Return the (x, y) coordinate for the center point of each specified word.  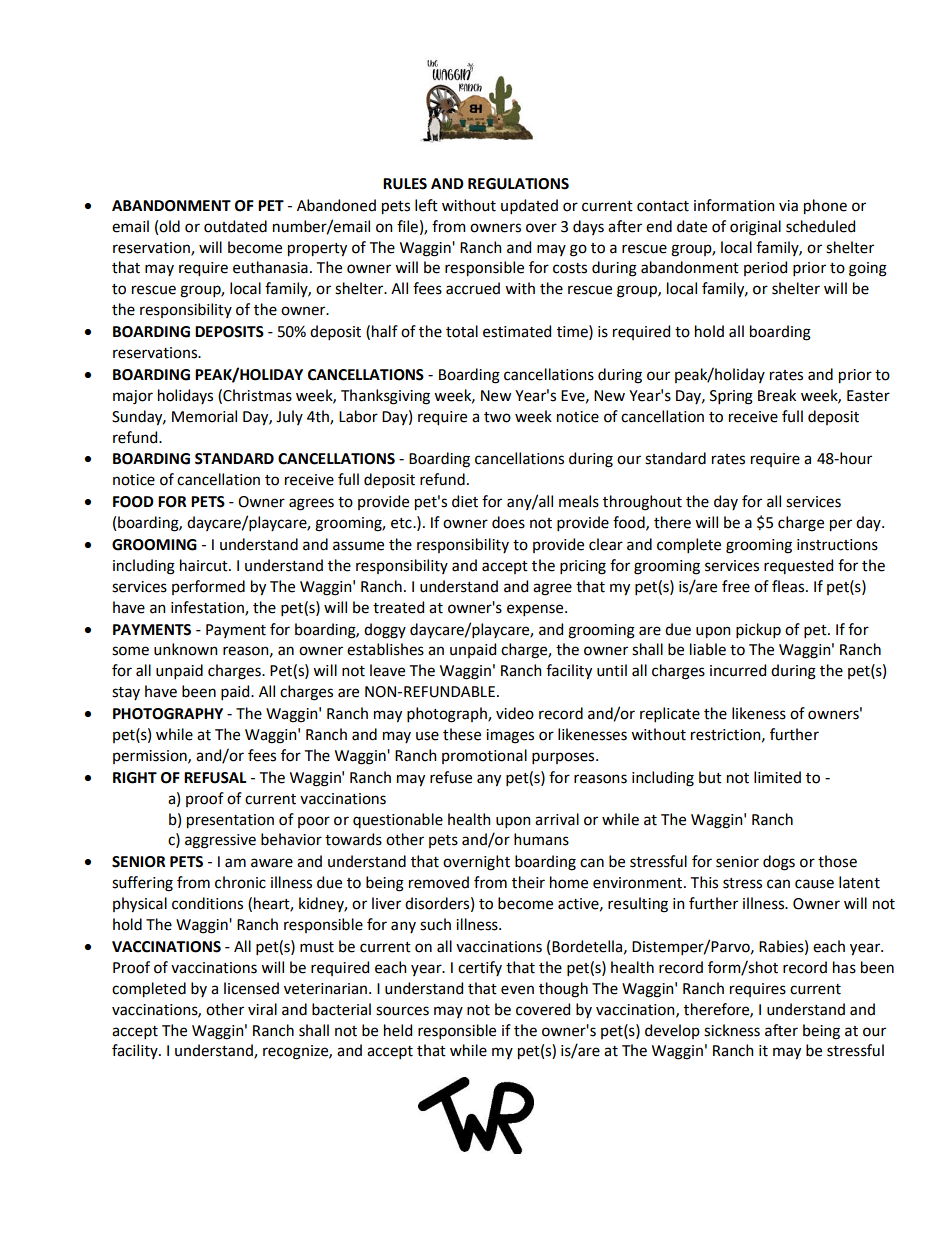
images (510, 736)
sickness (732, 1030)
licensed (251, 988)
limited (777, 777)
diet (465, 501)
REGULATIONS (518, 184)
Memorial (204, 416)
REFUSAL (215, 778)
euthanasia (270, 267)
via (788, 206)
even (517, 990)
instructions (837, 545)
